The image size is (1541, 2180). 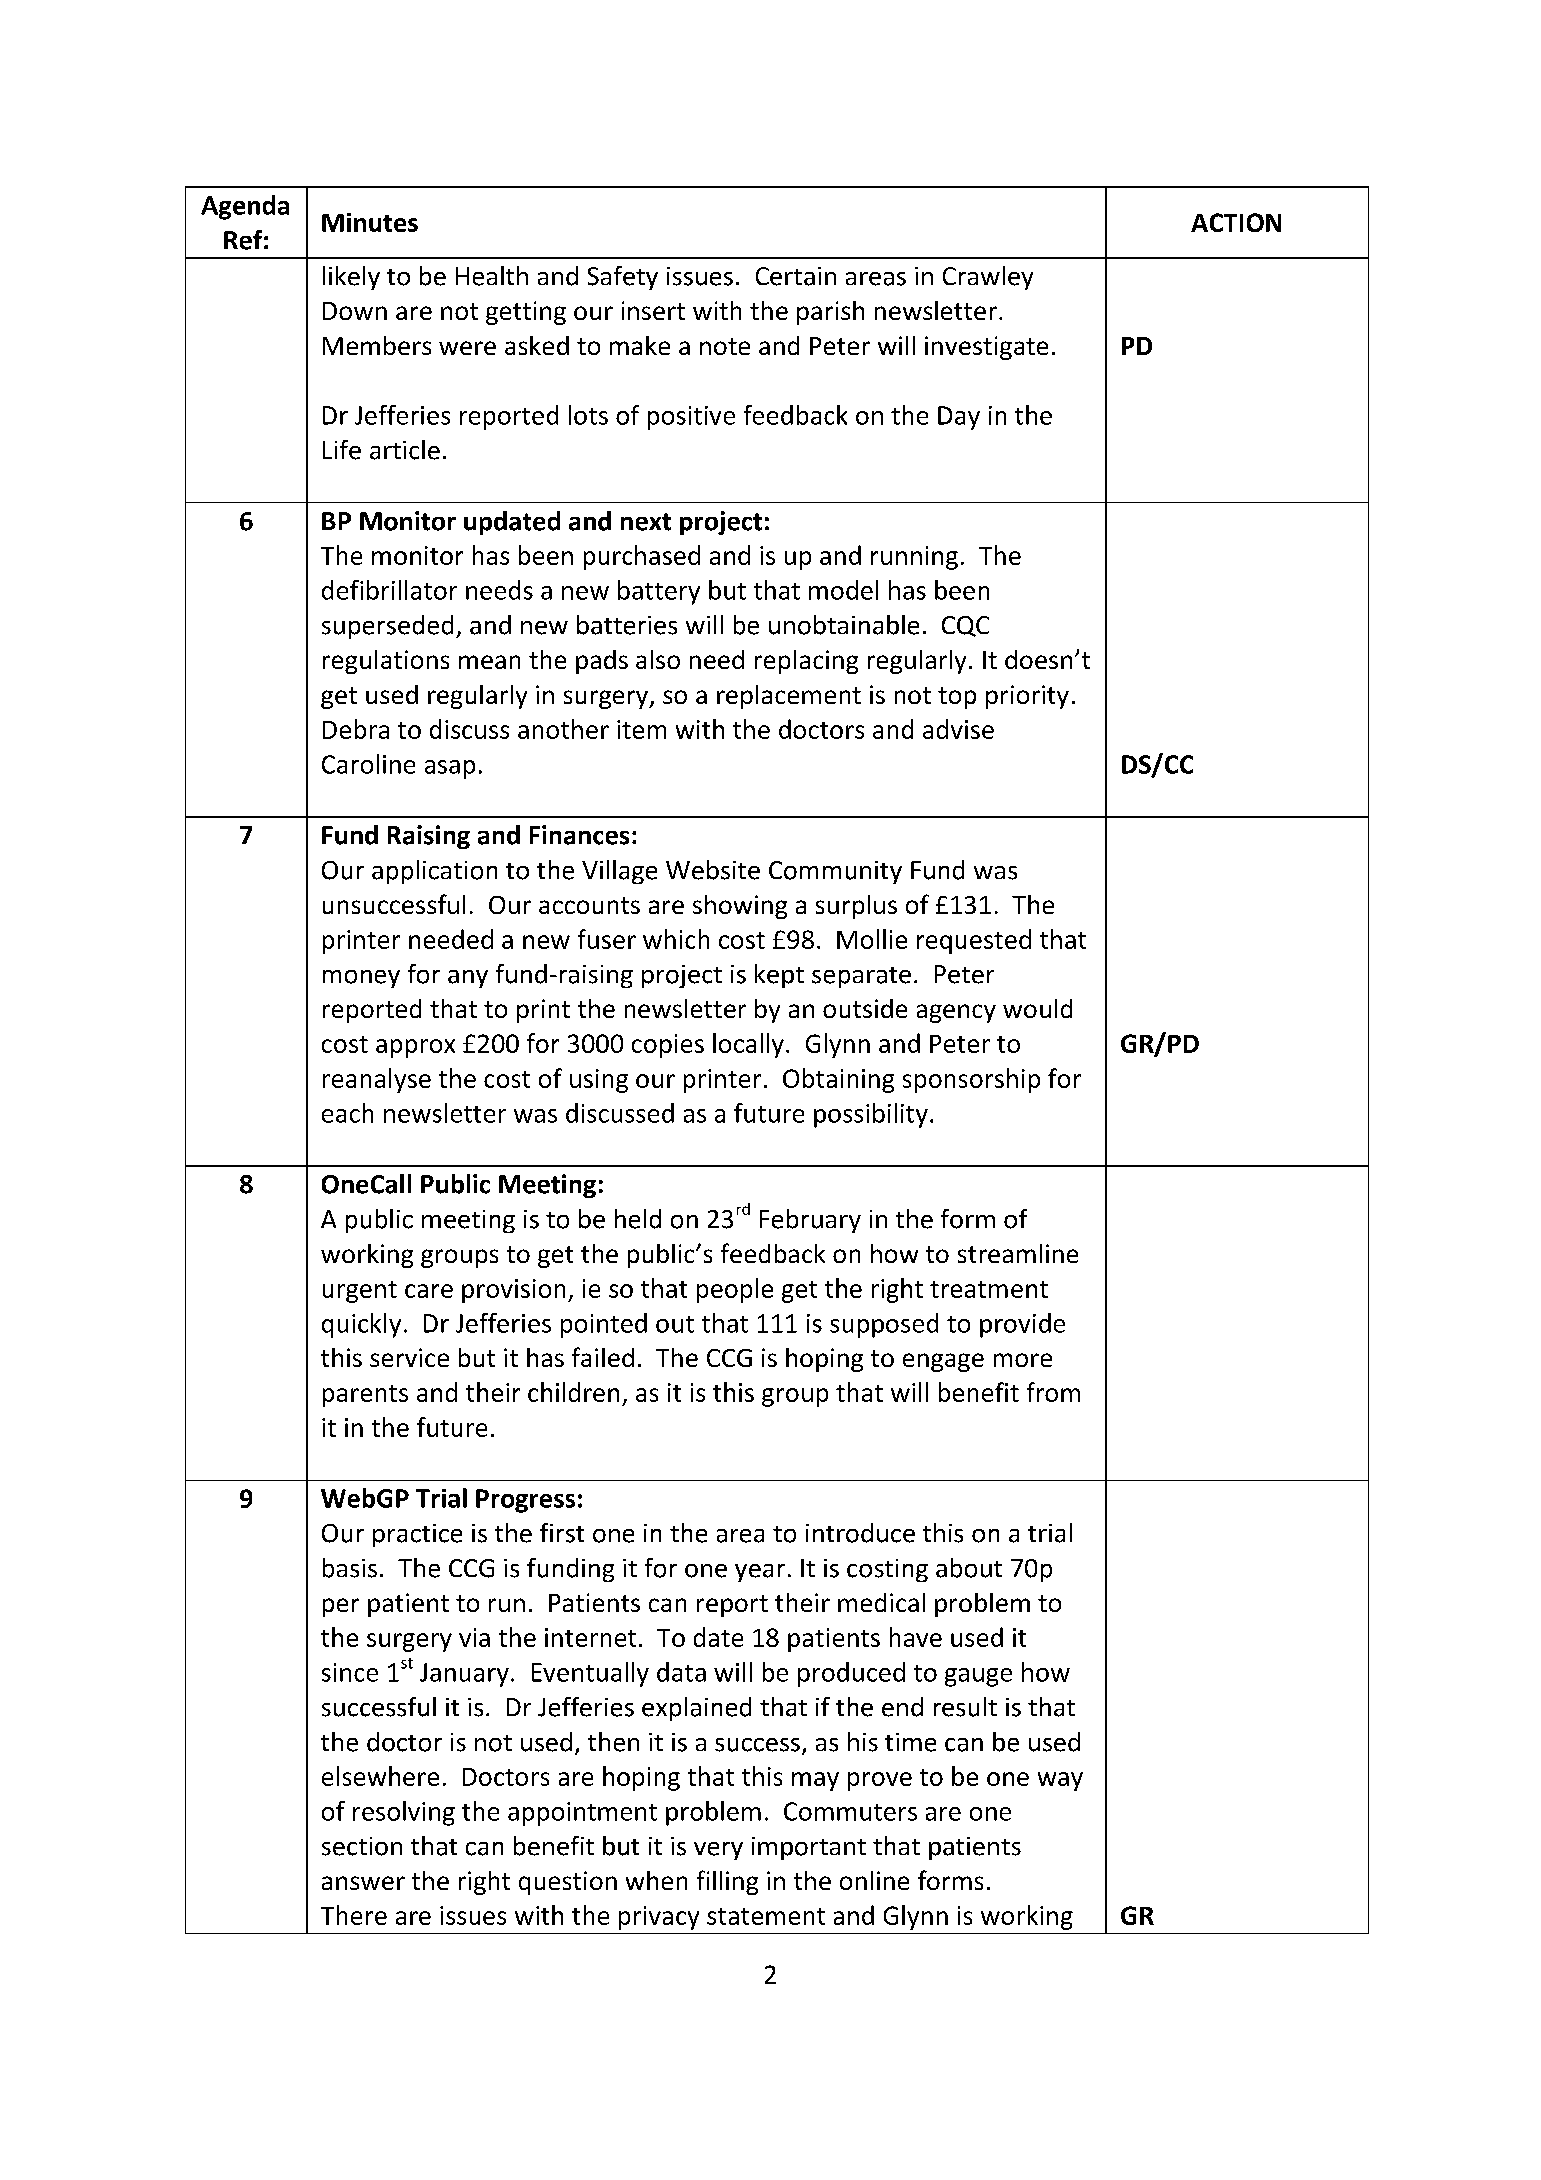 I want to click on would, so click(x=1037, y=1008).
